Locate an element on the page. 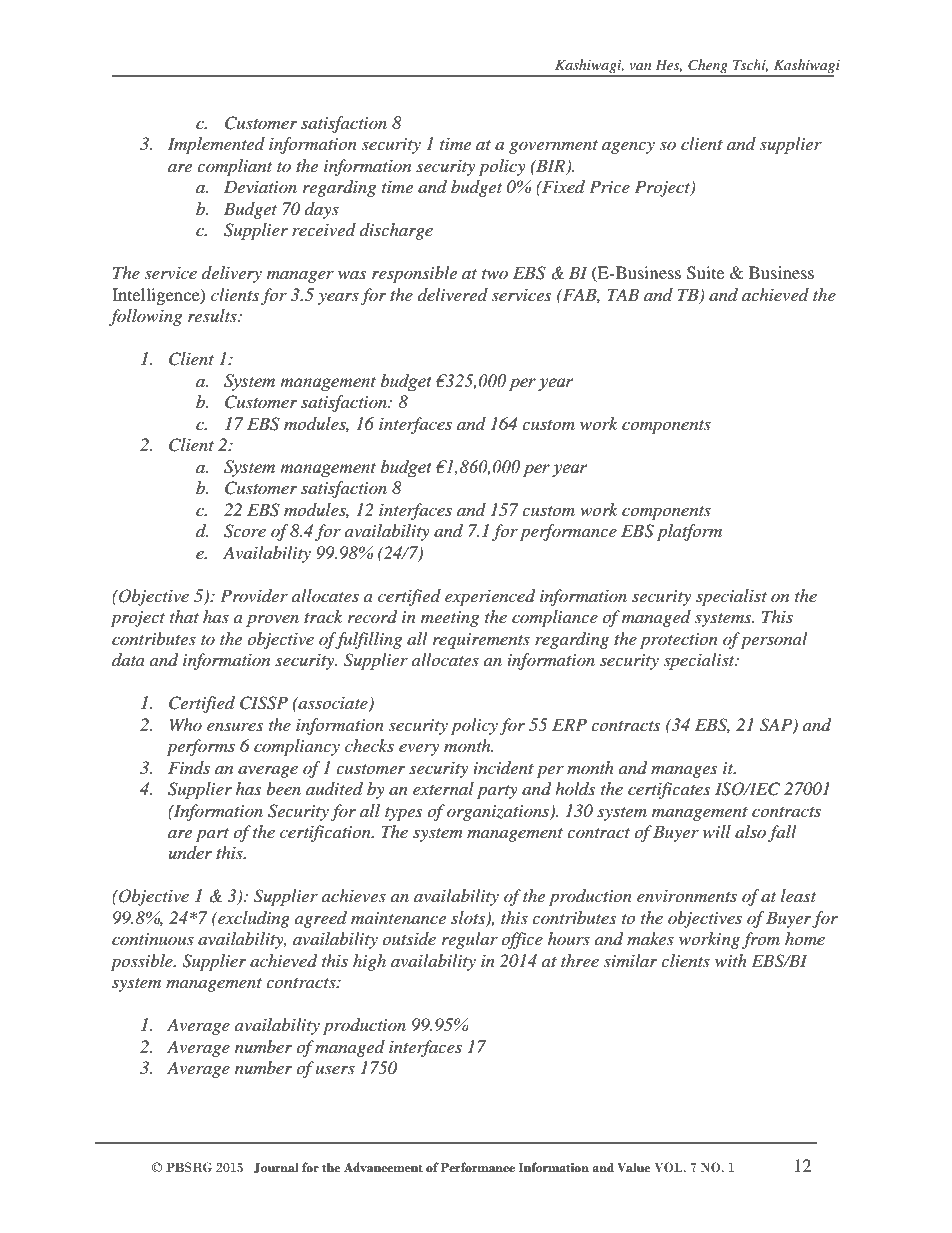  that is located at coordinates (184, 616).
